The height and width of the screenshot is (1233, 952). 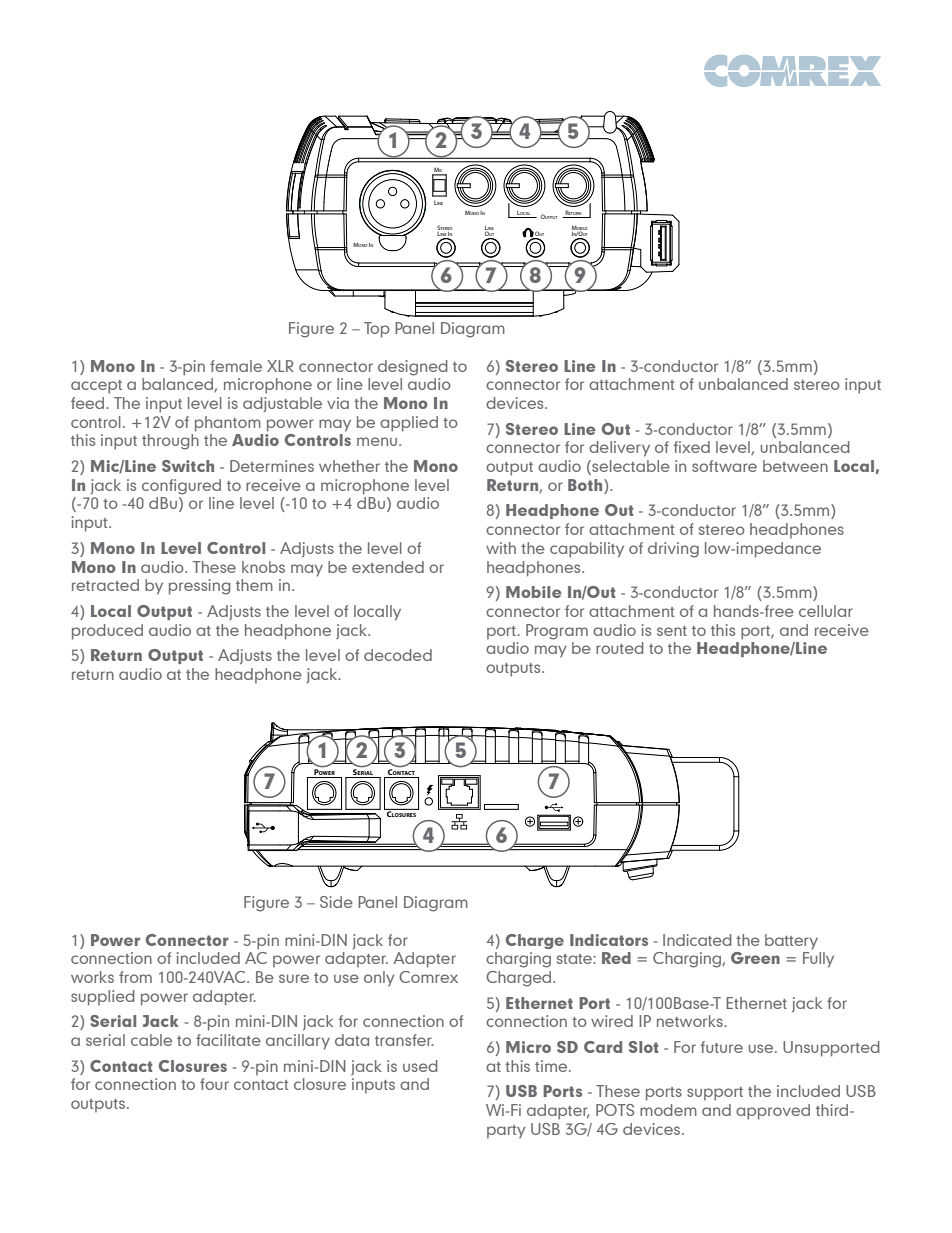 What do you see at coordinates (673, 550) in the screenshot?
I see `driving` at bounding box center [673, 550].
